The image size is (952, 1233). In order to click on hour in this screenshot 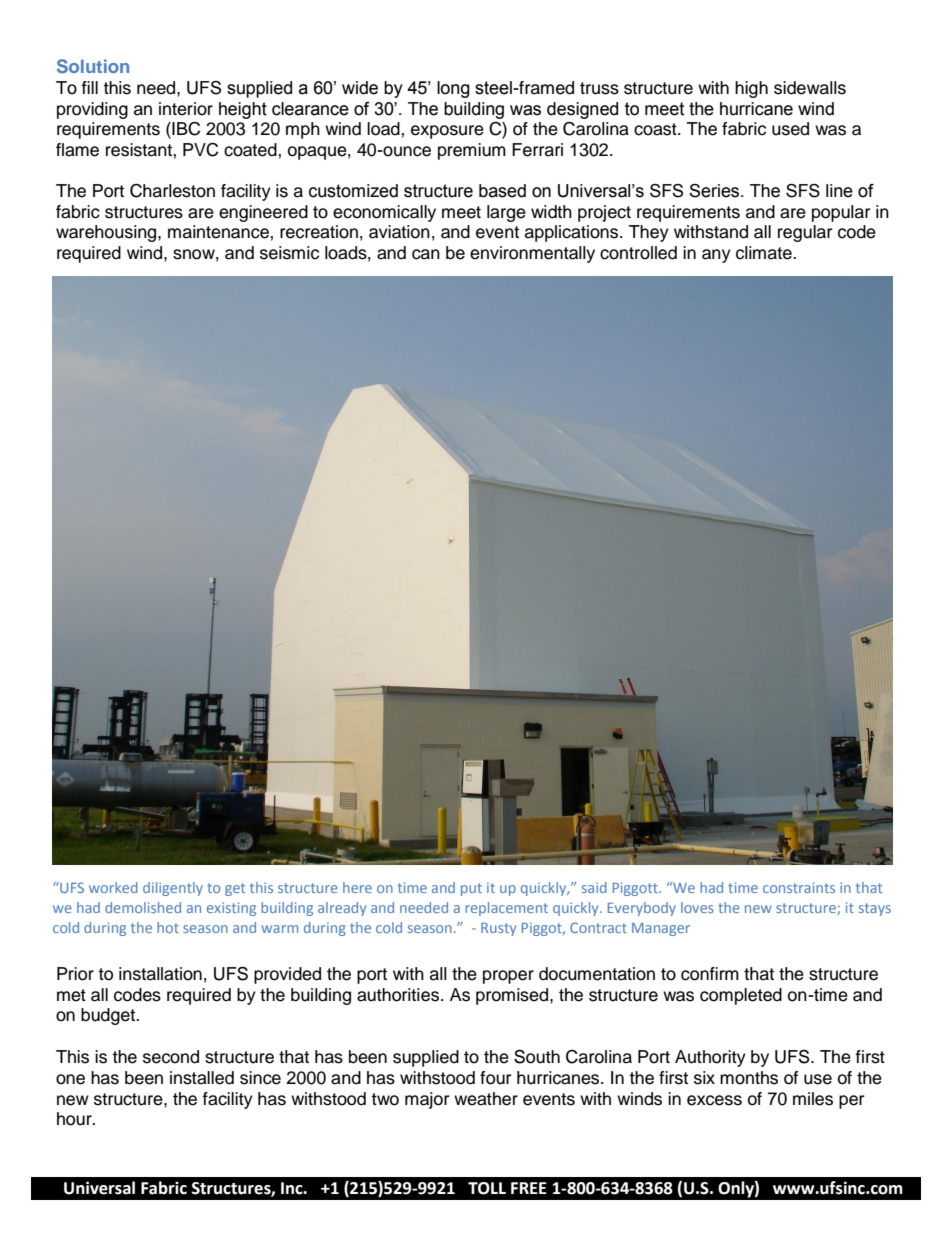, I will do `click(75, 1119)`.
